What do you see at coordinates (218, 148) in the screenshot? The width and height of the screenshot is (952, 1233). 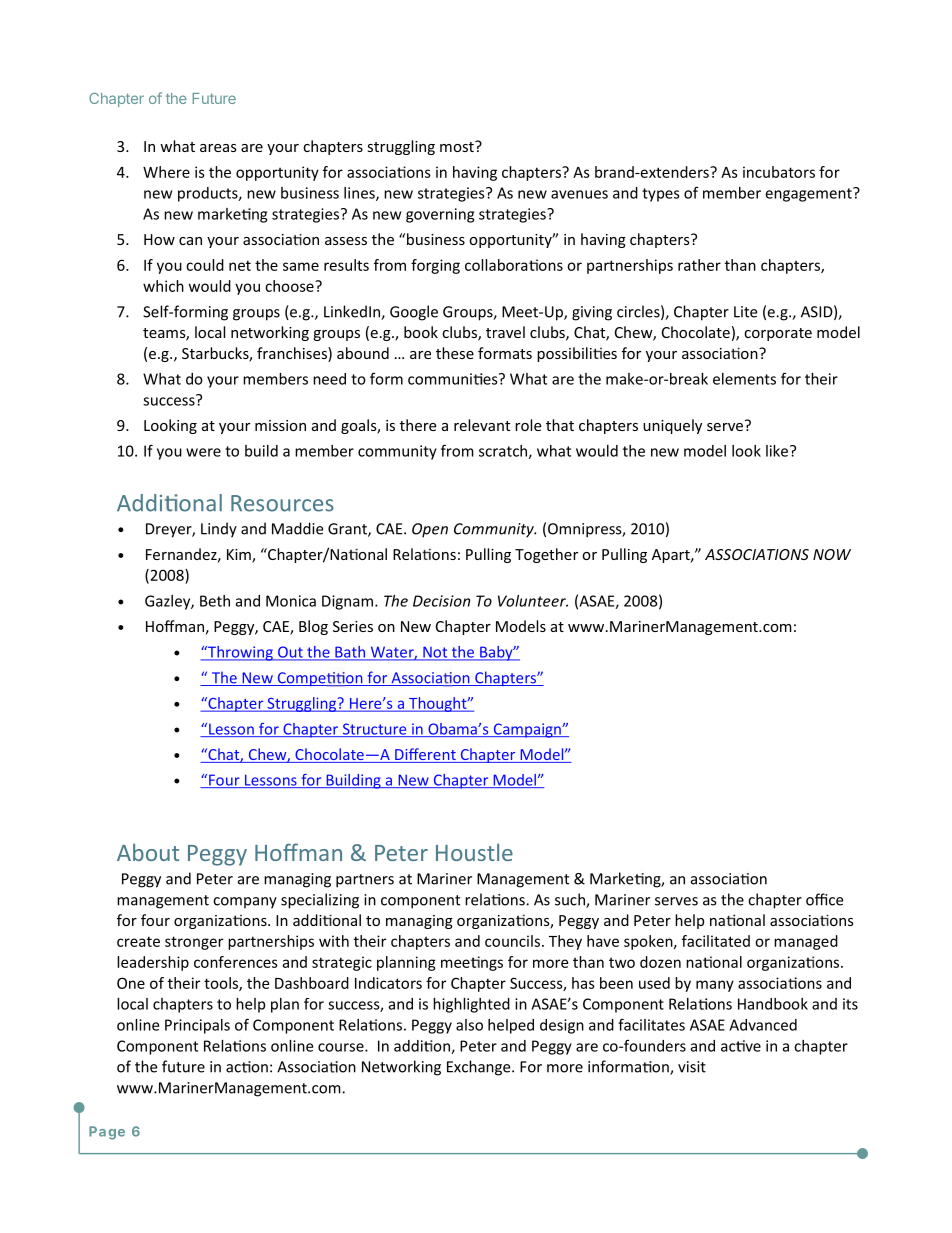 I see `areas` at bounding box center [218, 148].
